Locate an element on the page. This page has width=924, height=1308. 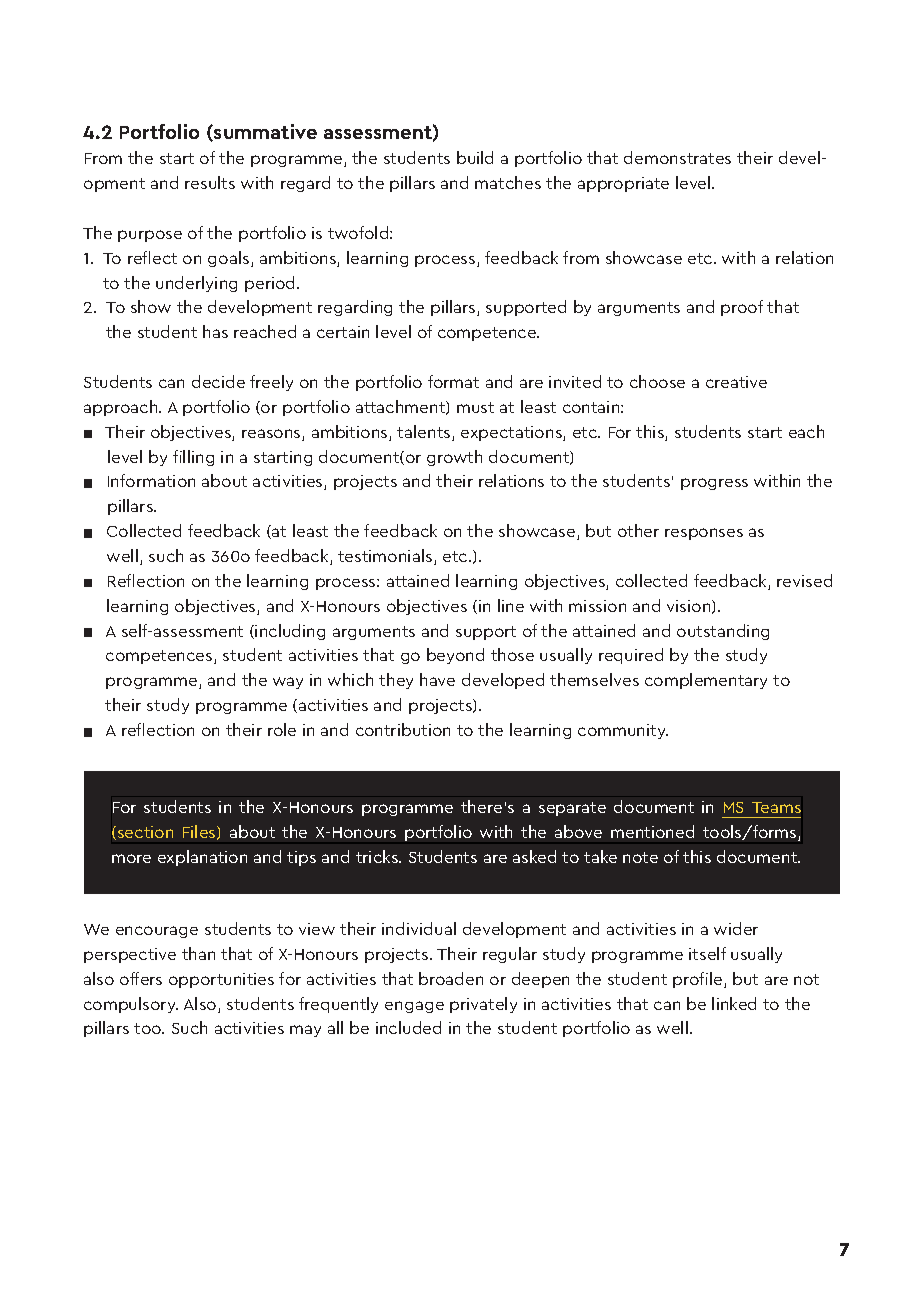
must is located at coordinates (475, 407).
